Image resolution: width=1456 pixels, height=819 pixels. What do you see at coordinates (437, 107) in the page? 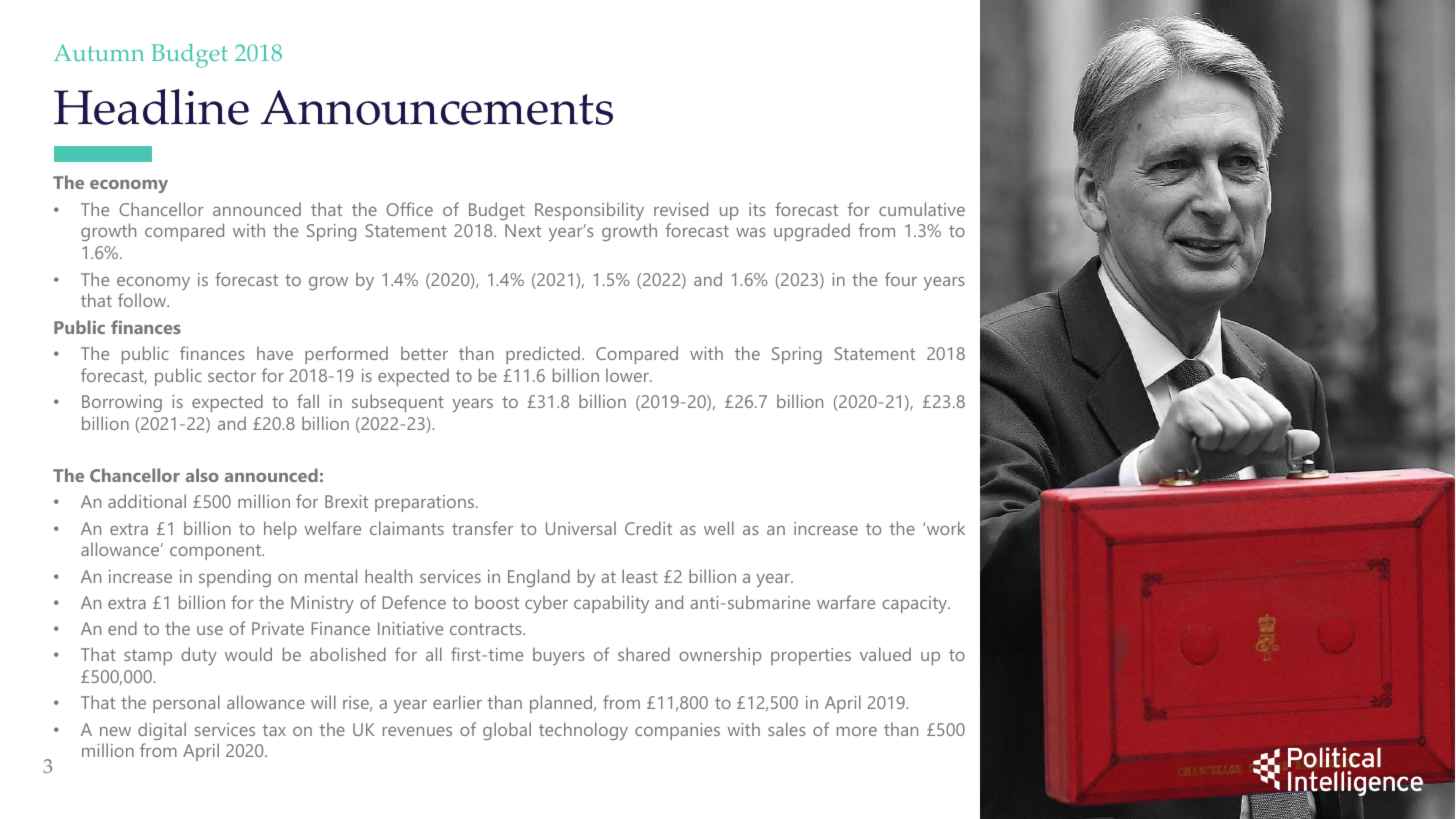
I see `Announcements` at bounding box center [437, 107].
